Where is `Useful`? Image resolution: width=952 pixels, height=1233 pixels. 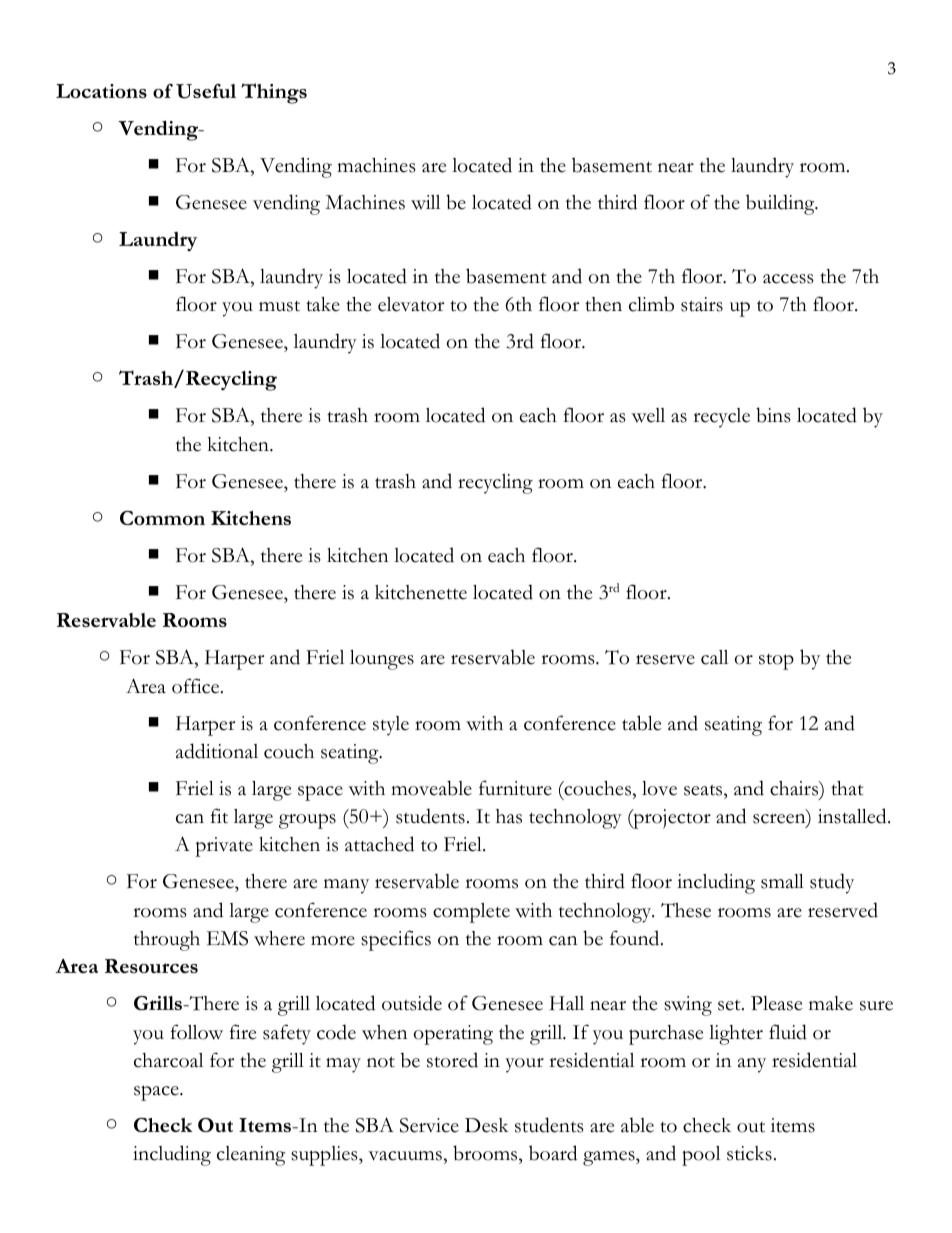 Useful is located at coordinates (206, 91).
